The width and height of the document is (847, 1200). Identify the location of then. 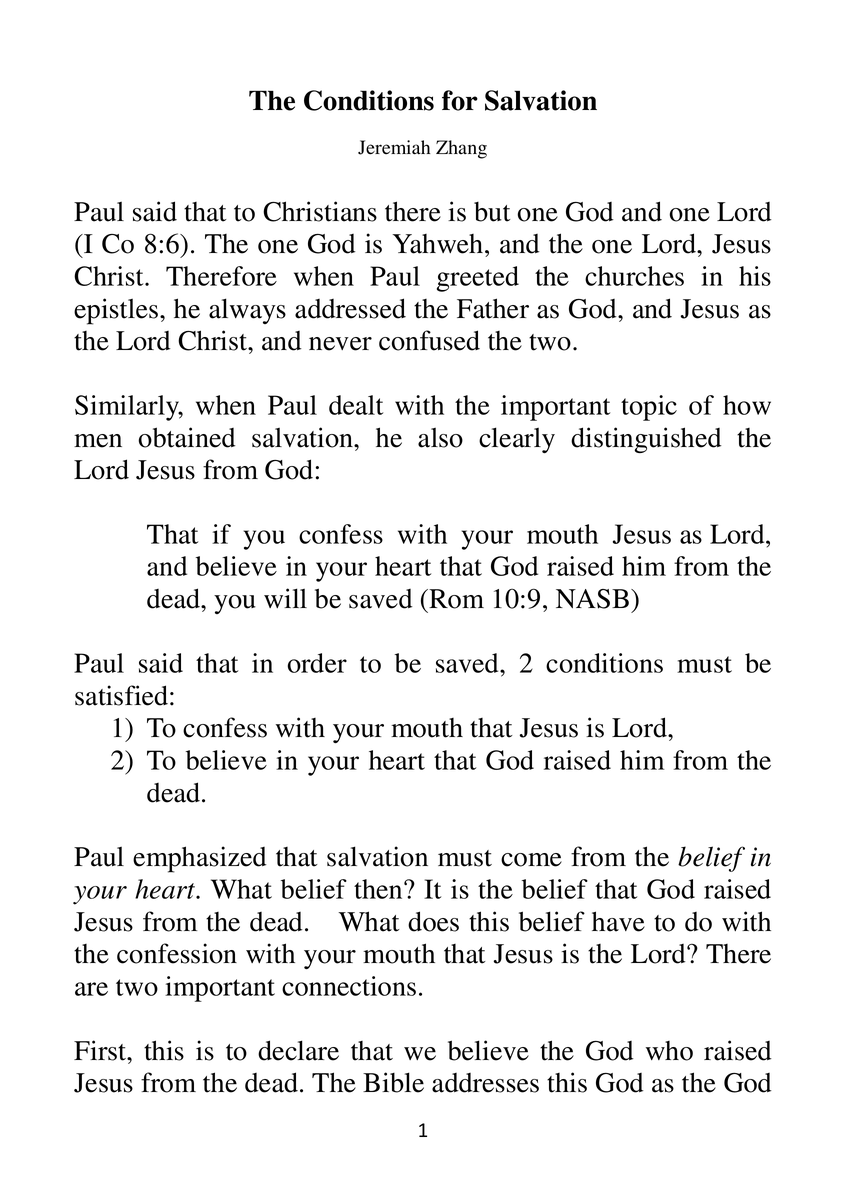
(379, 889).
